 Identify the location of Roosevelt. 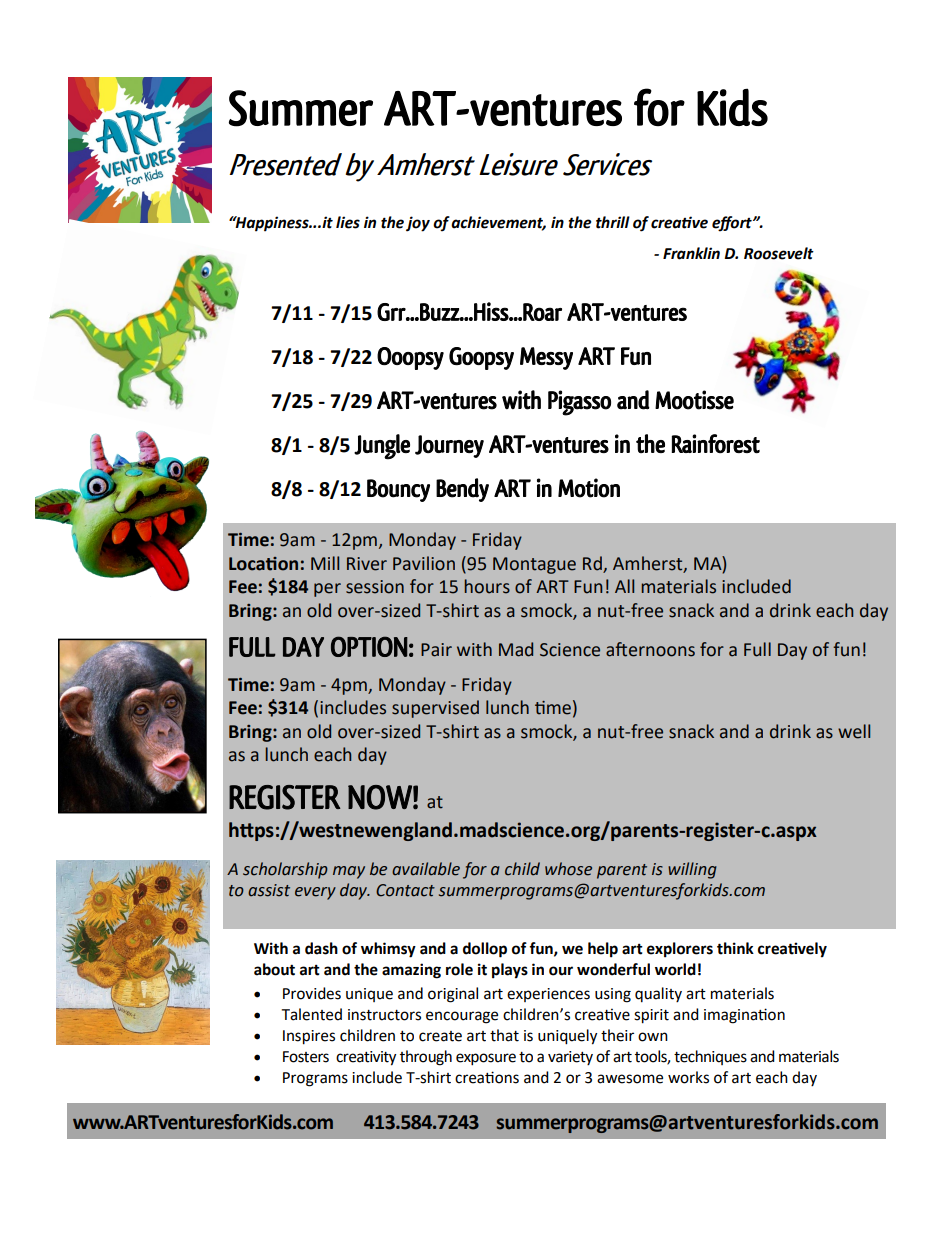
(779, 253).
